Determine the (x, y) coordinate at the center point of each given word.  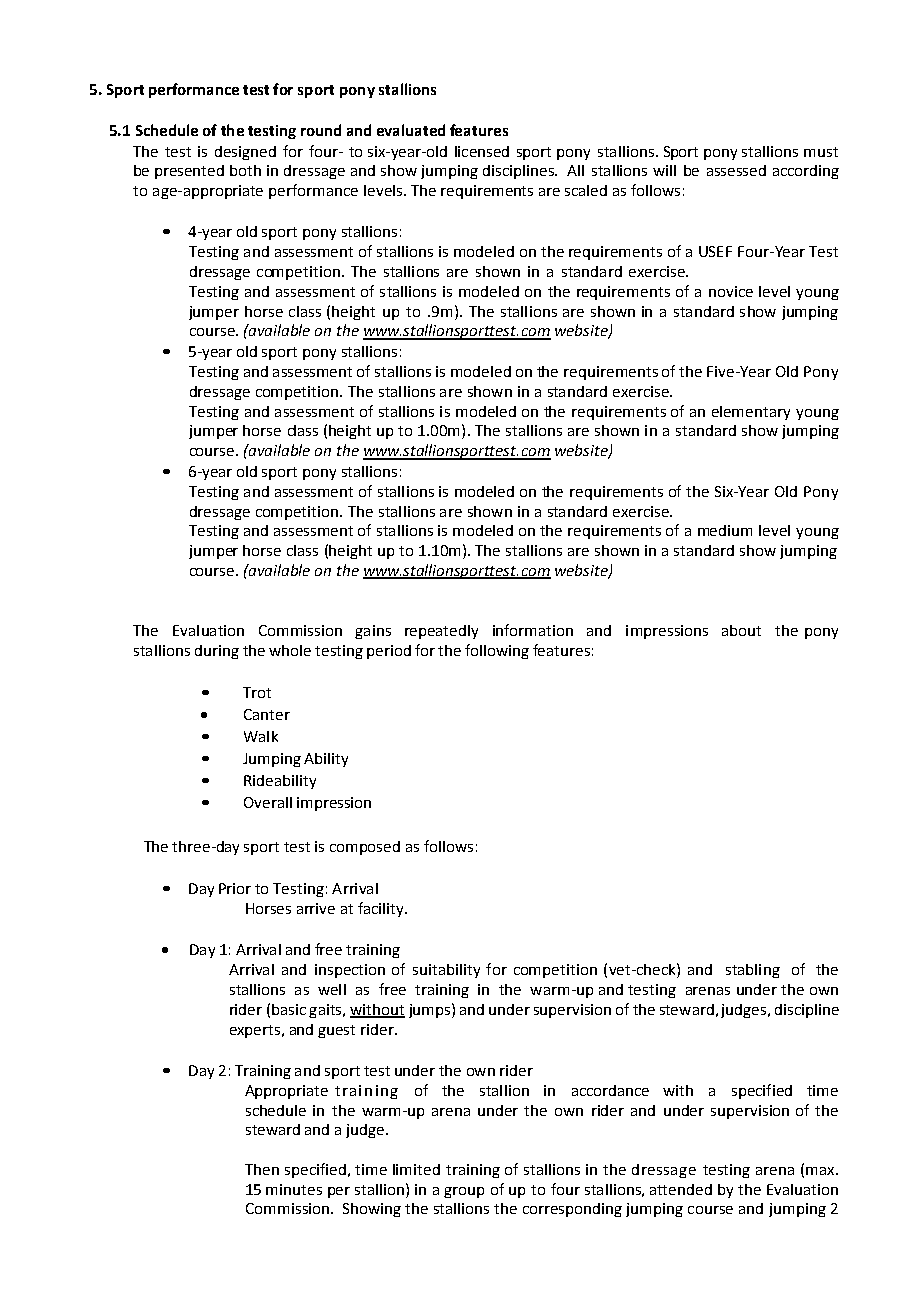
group (464, 1192)
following (497, 651)
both (245, 170)
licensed (482, 151)
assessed (736, 170)
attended (681, 1189)
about (741, 630)
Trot (257, 692)
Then (262, 1169)
